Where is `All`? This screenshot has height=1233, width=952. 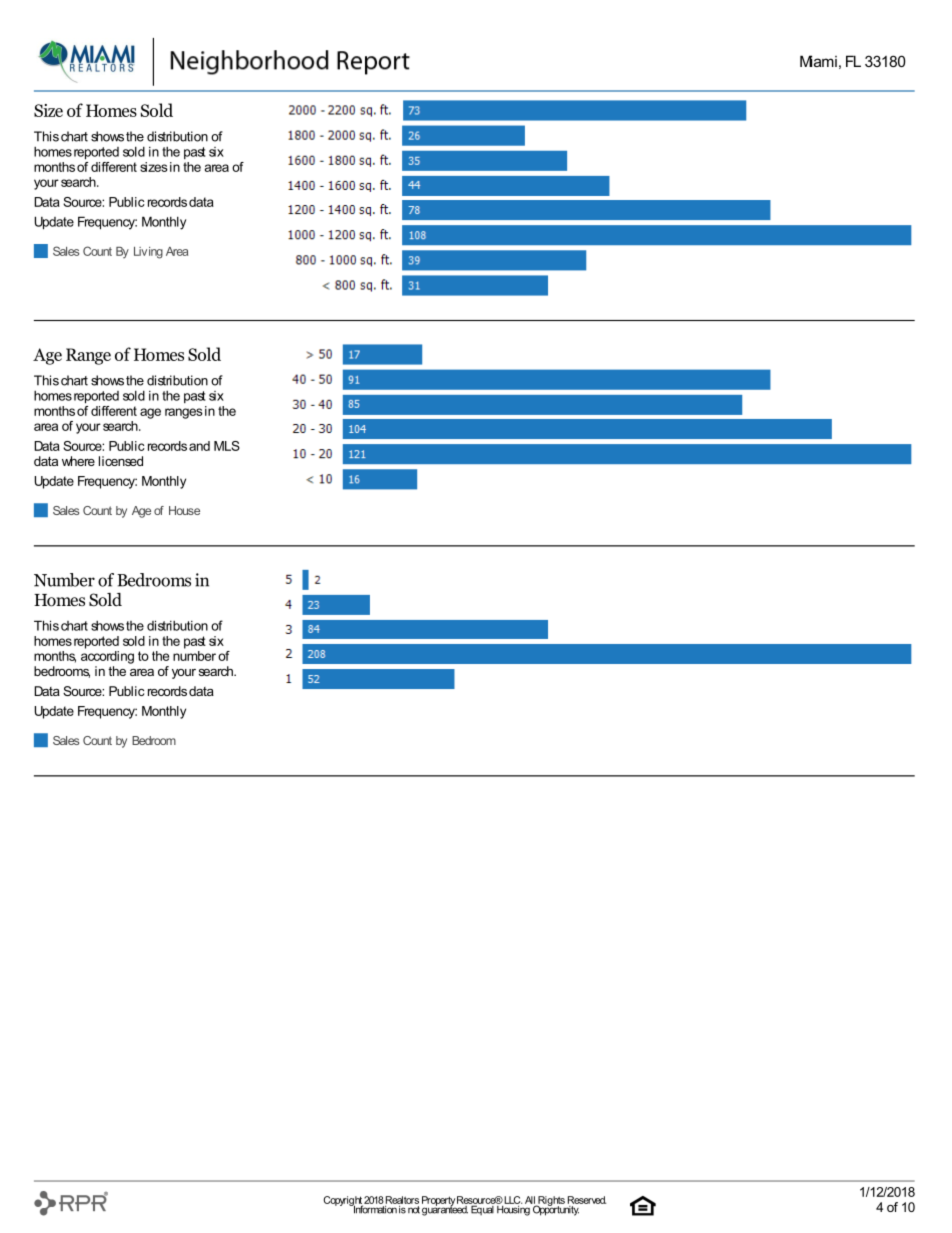
All is located at coordinates (531, 1201).
